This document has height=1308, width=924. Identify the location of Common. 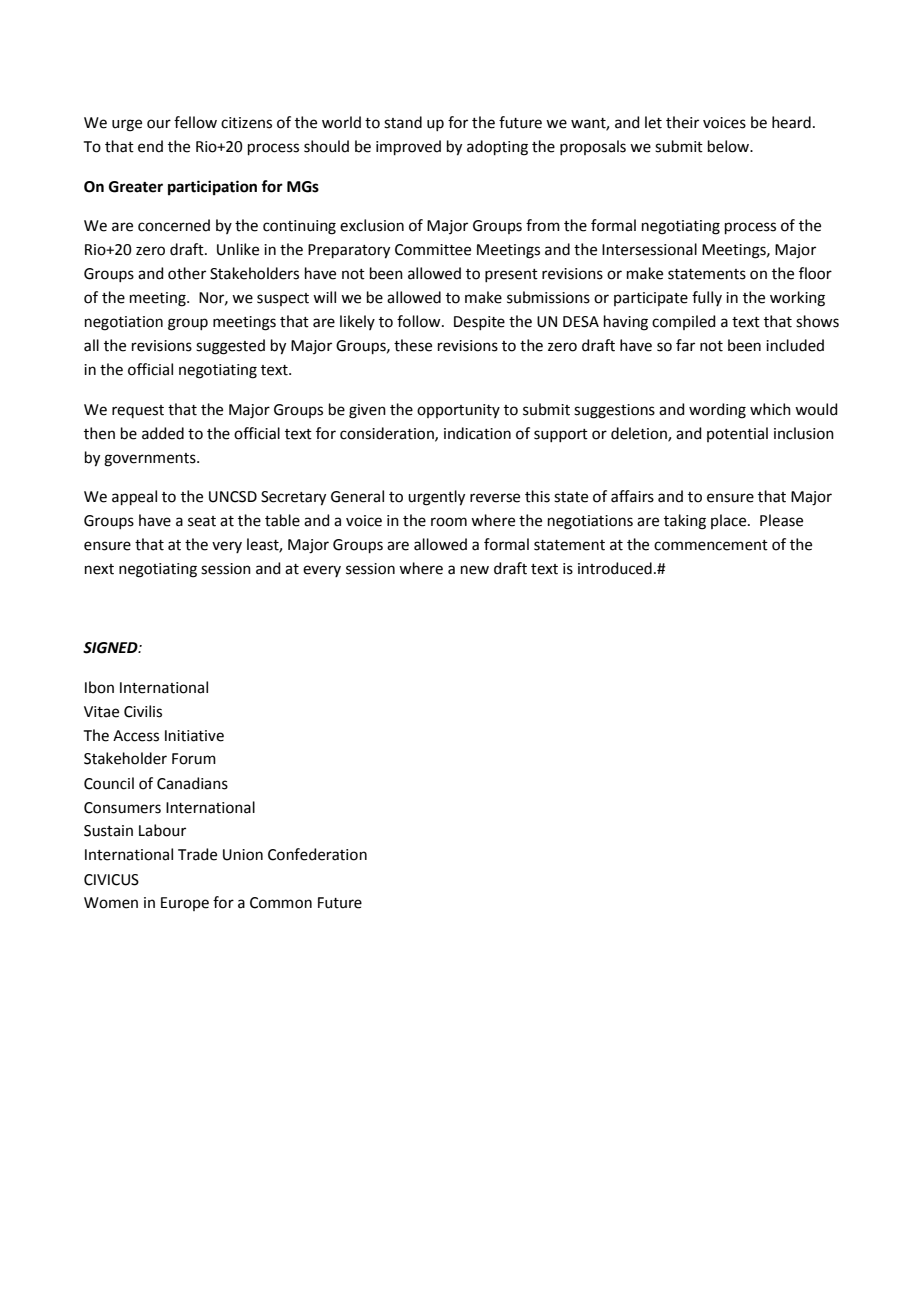
(281, 903).
